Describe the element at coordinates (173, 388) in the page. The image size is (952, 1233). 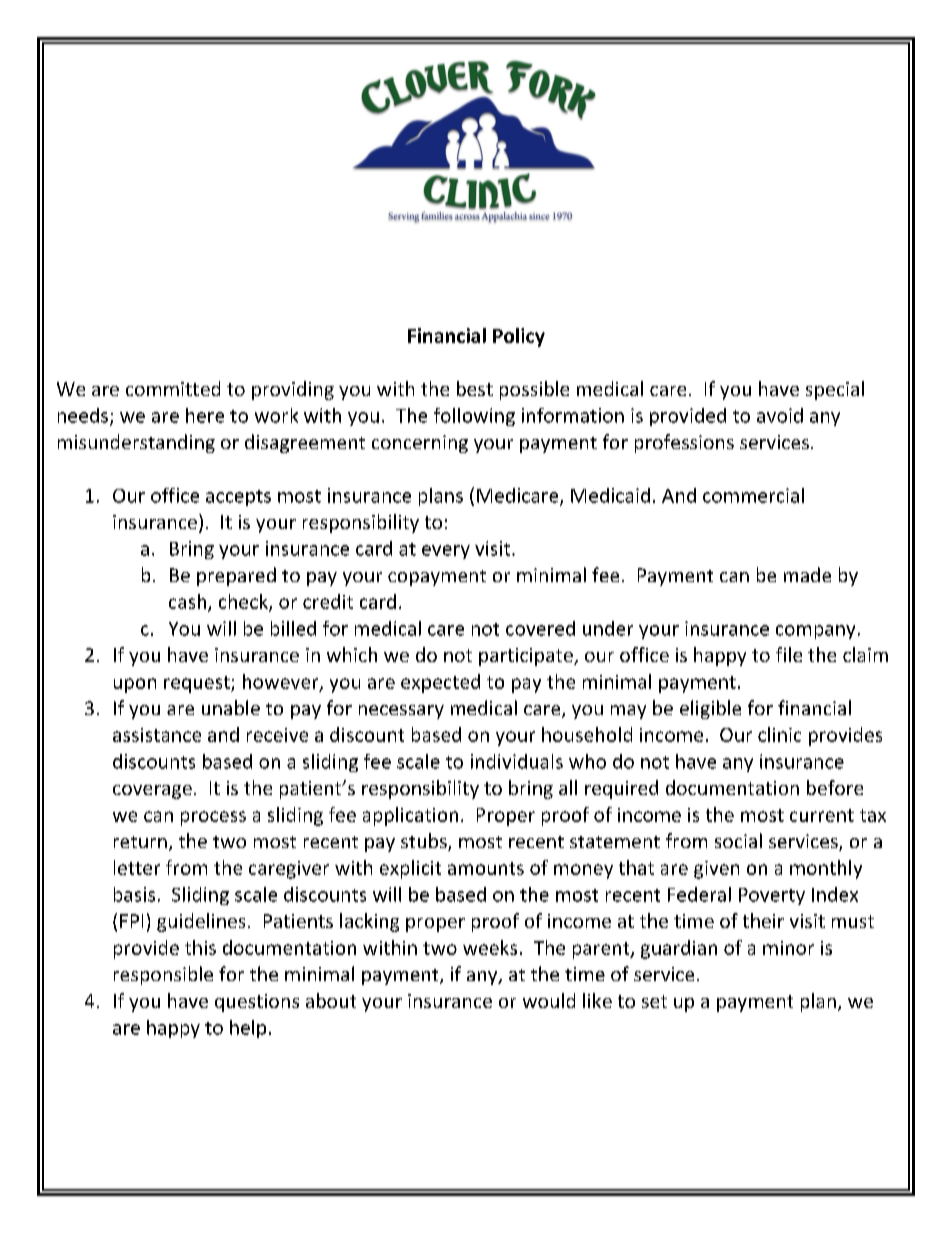
I see `committed` at that location.
